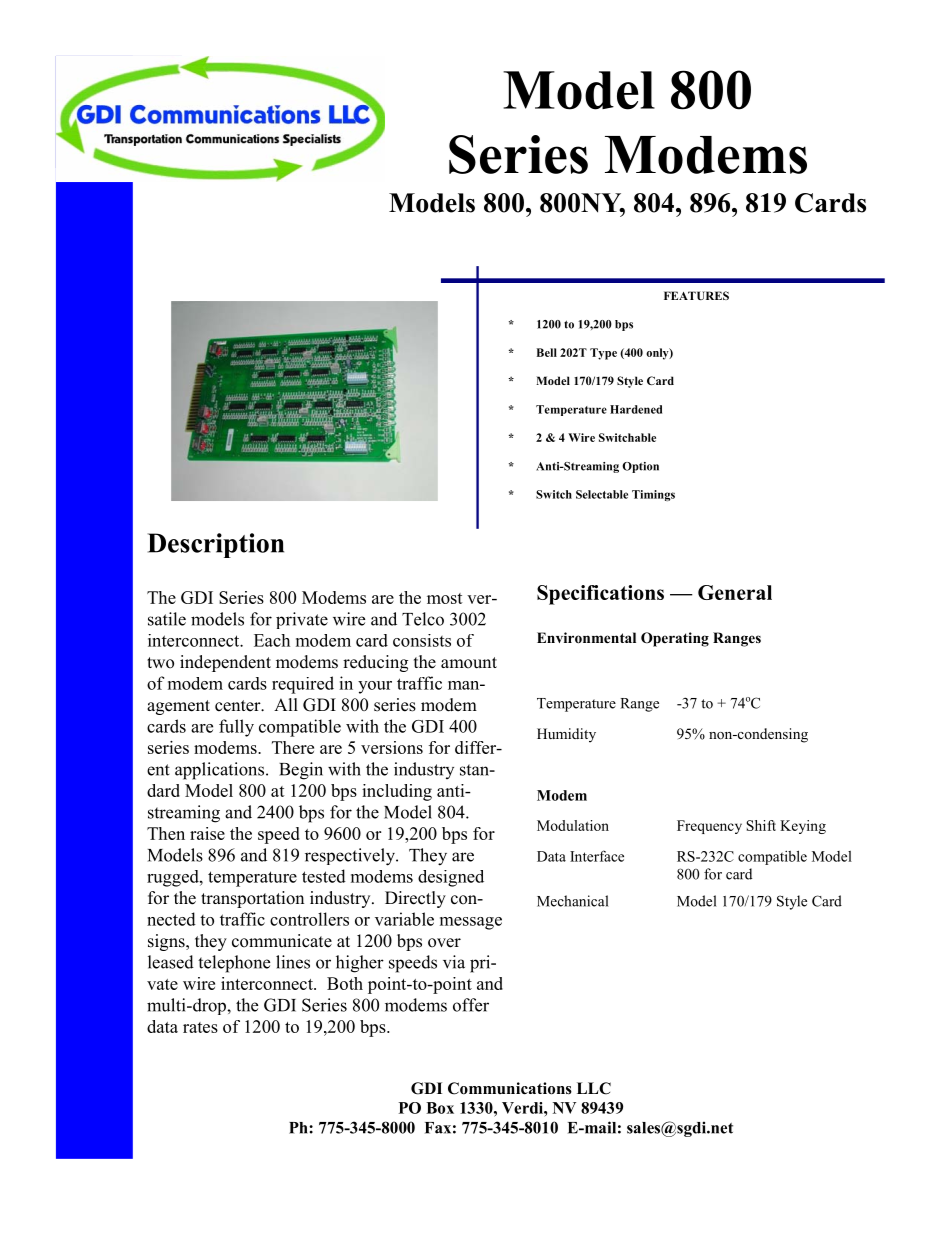 The width and height of the screenshot is (952, 1233). I want to click on Operating, so click(675, 639).
